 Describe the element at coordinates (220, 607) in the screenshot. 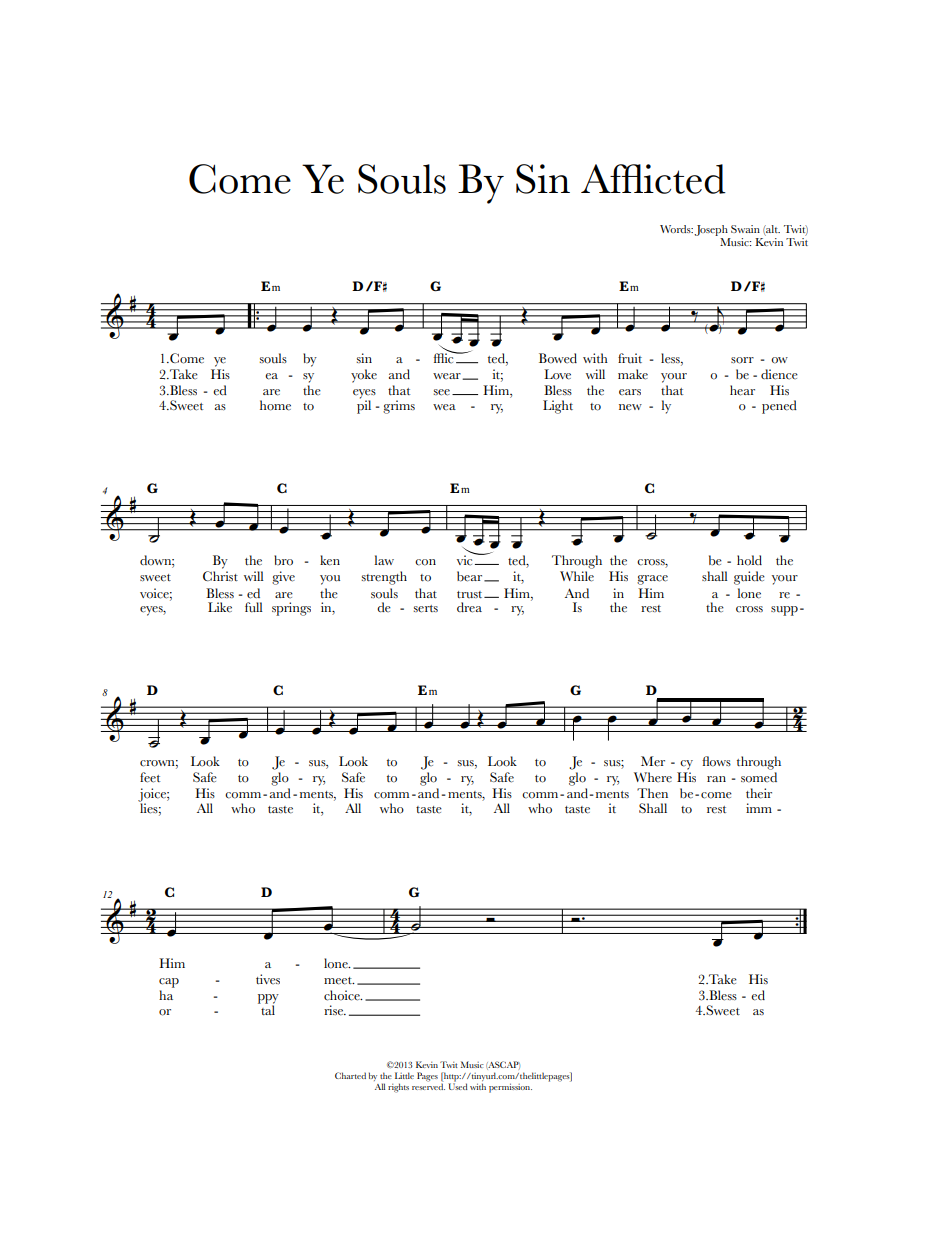

I see `Like` at that location.
